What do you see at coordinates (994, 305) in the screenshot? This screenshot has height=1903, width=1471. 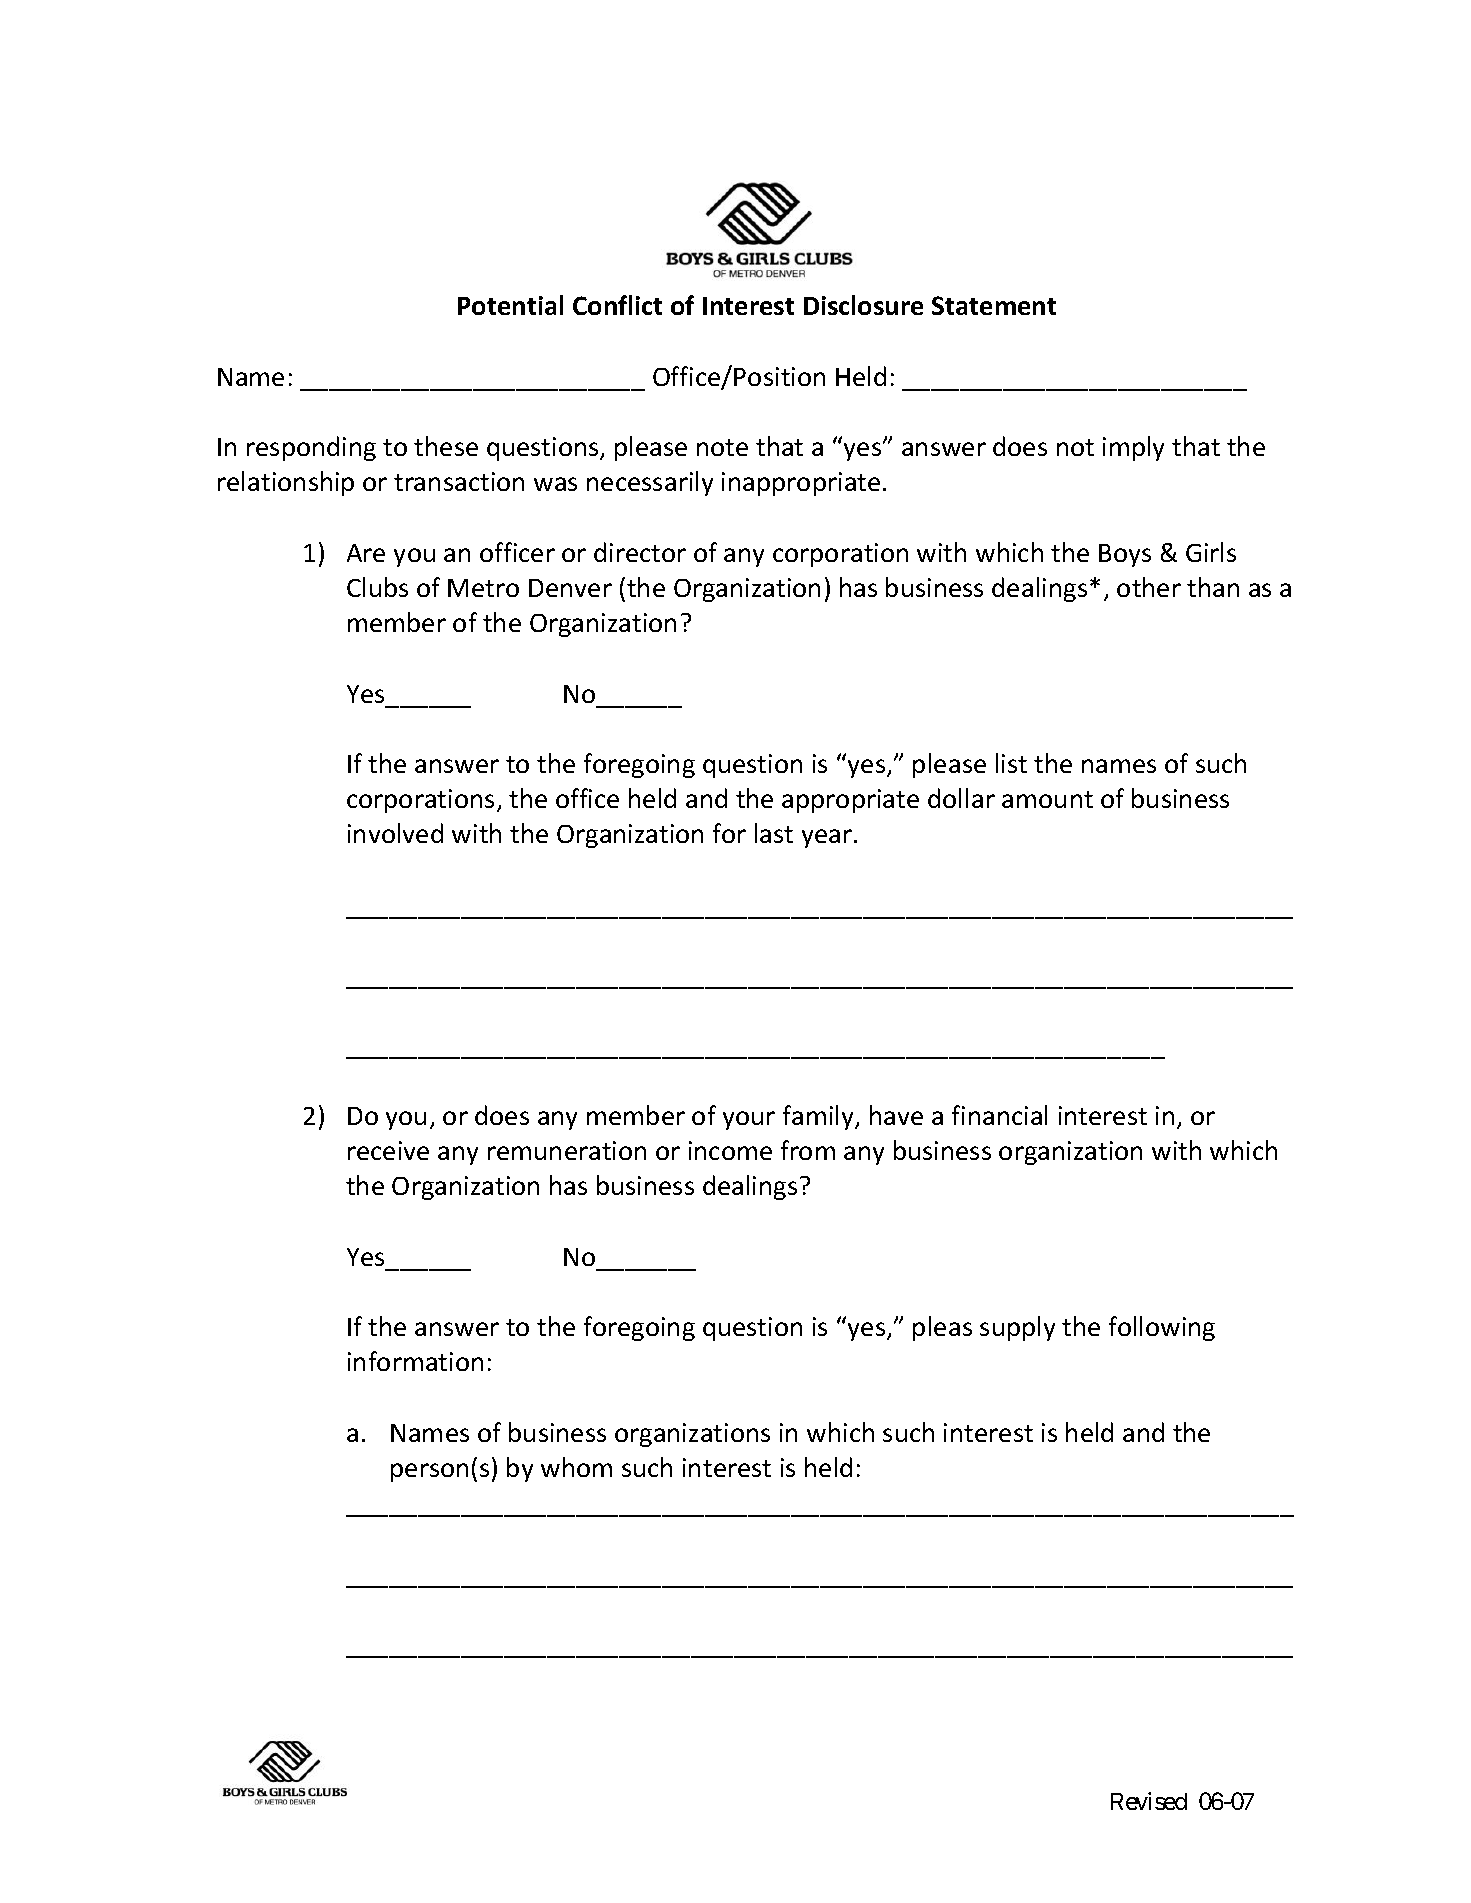 I see `Statement` at bounding box center [994, 305].
